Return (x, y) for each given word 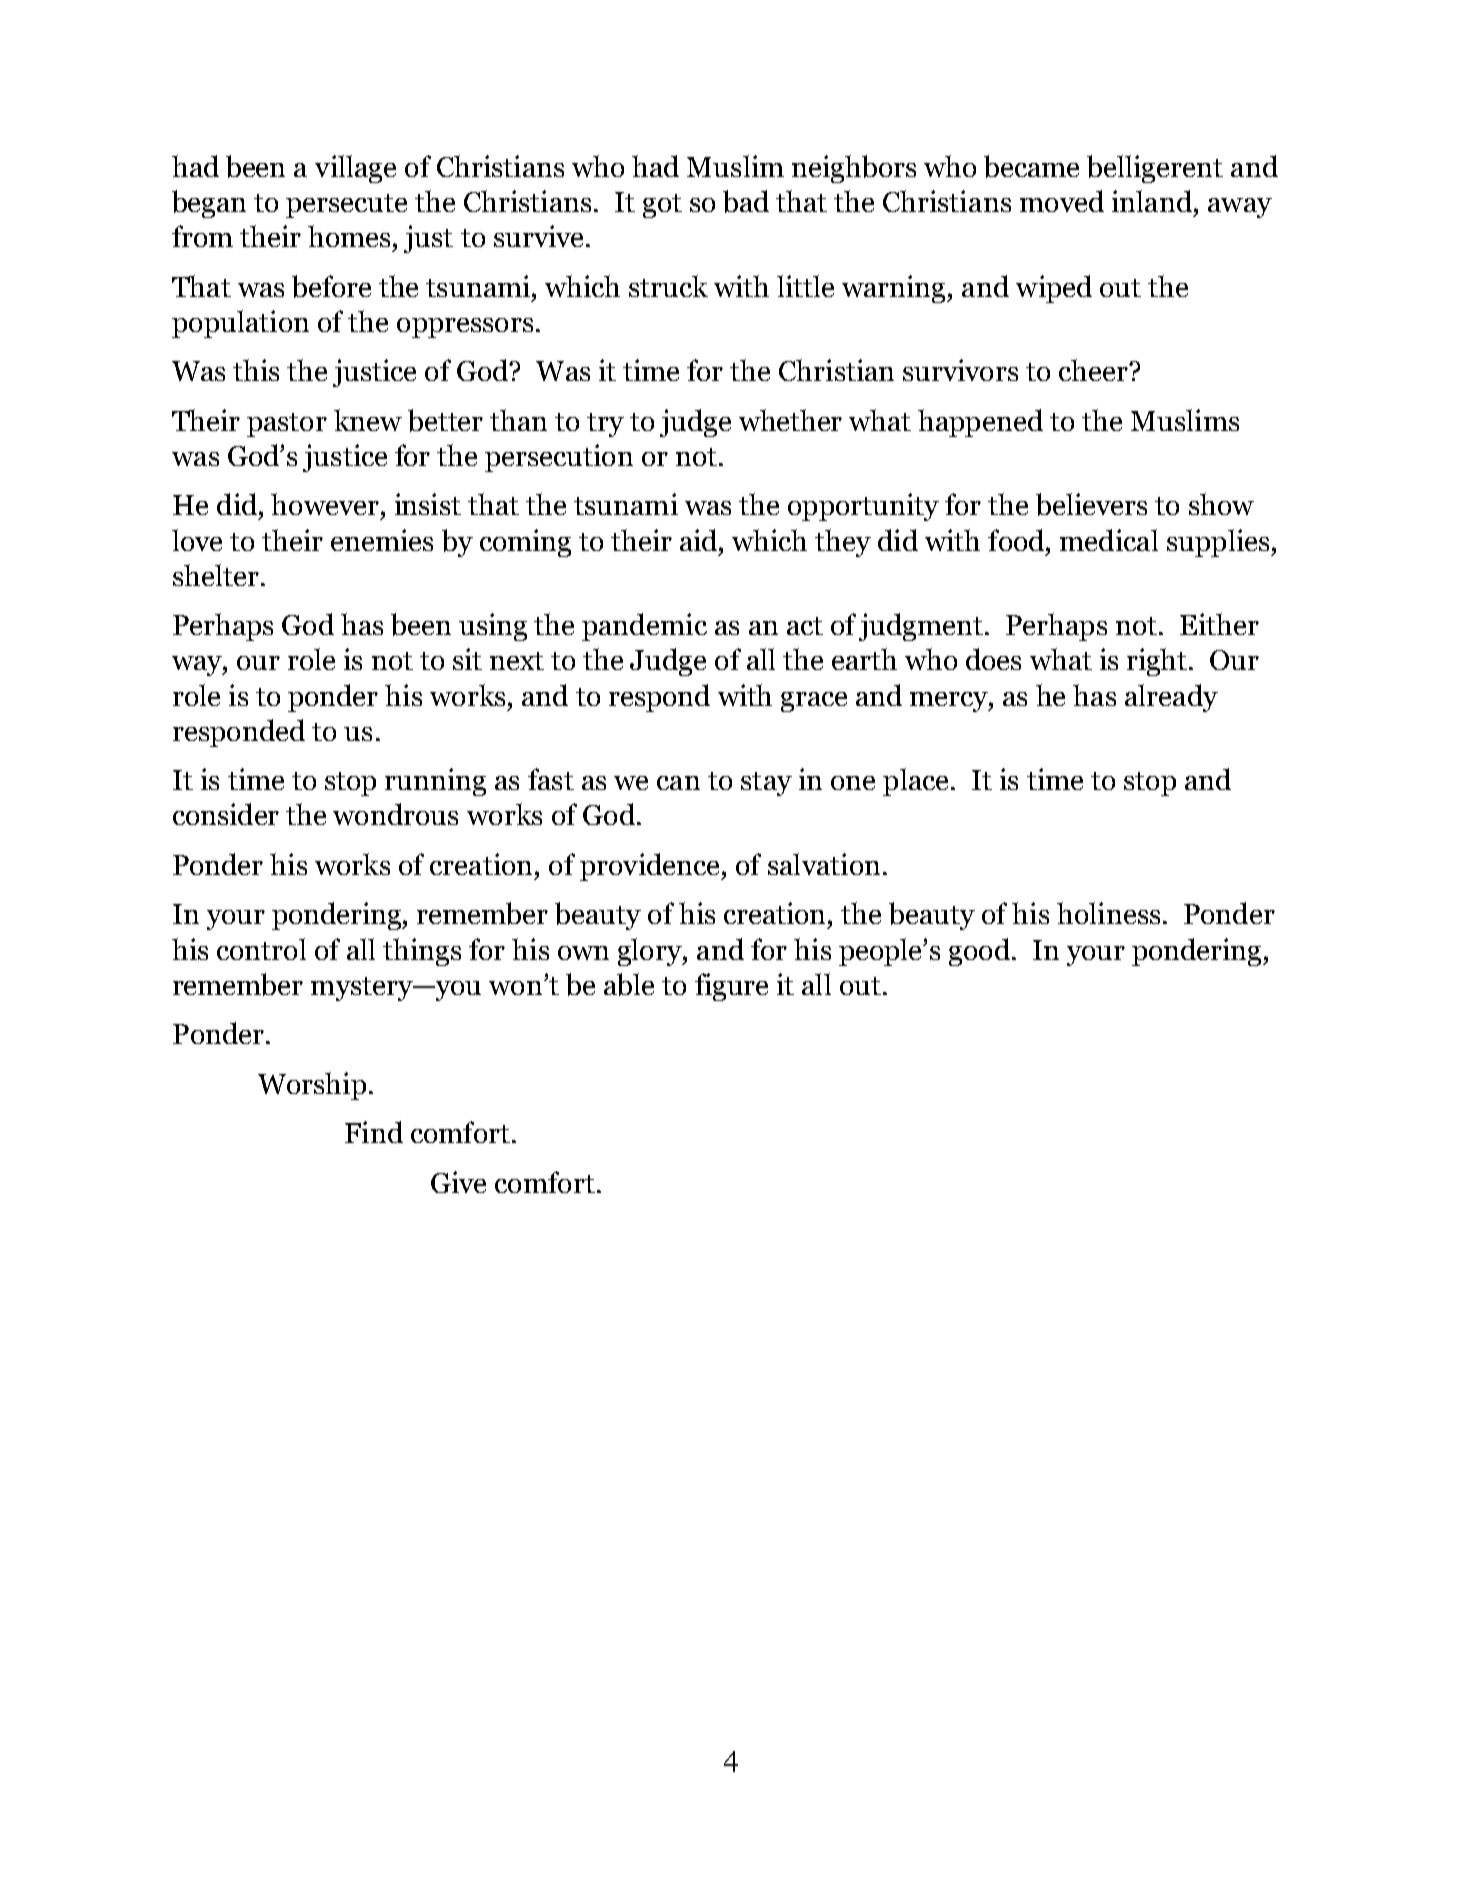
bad (746, 201)
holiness (1108, 913)
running (435, 782)
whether (790, 420)
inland (1152, 201)
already (1171, 698)
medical (1109, 540)
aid (700, 540)
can (678, 783)
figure (731, 987)
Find (374, 1132)
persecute (346, 206)
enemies (382, 540)
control (261, 949)
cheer (1094, 370)
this (256, 370)
